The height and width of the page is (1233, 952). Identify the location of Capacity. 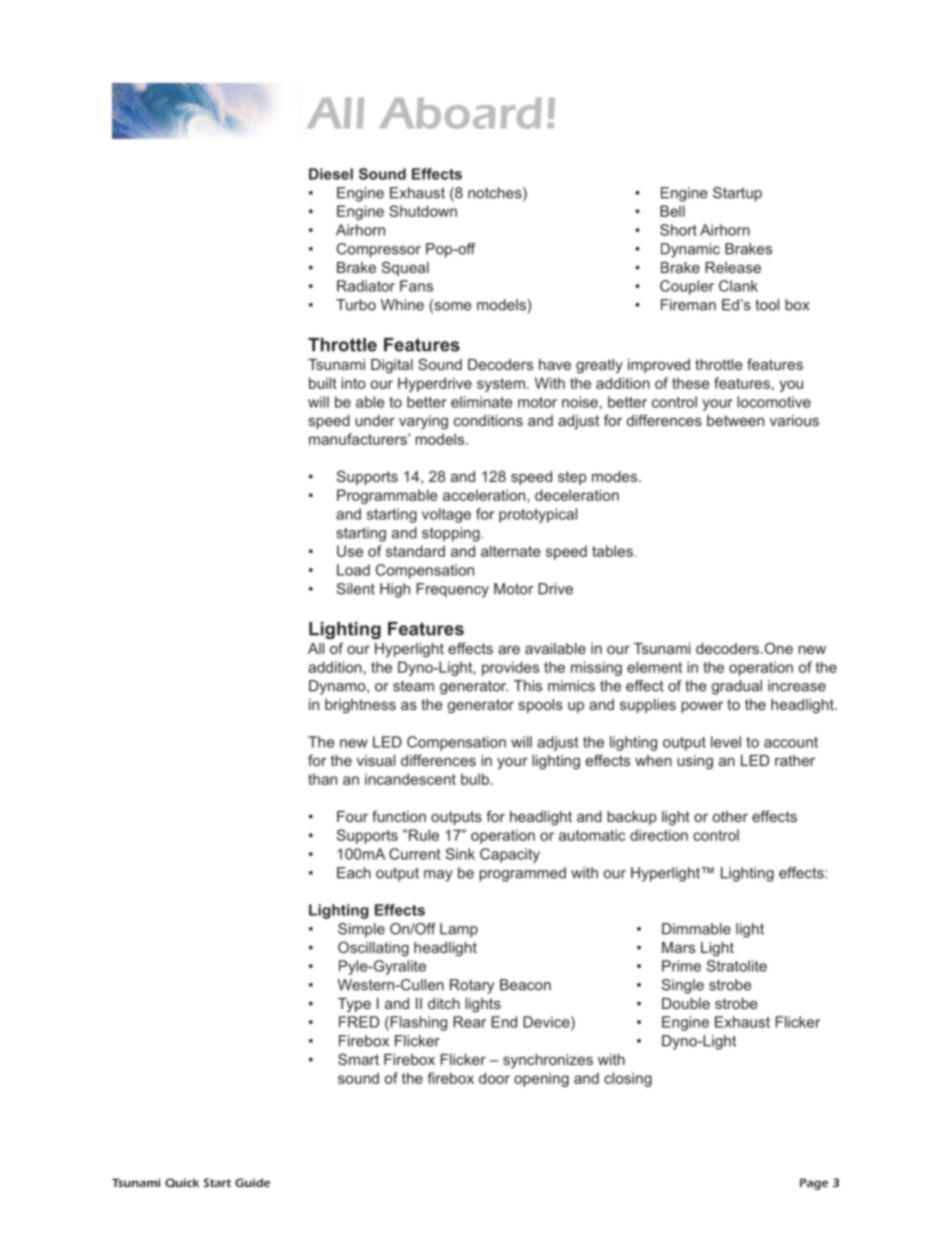
(510, 855).
